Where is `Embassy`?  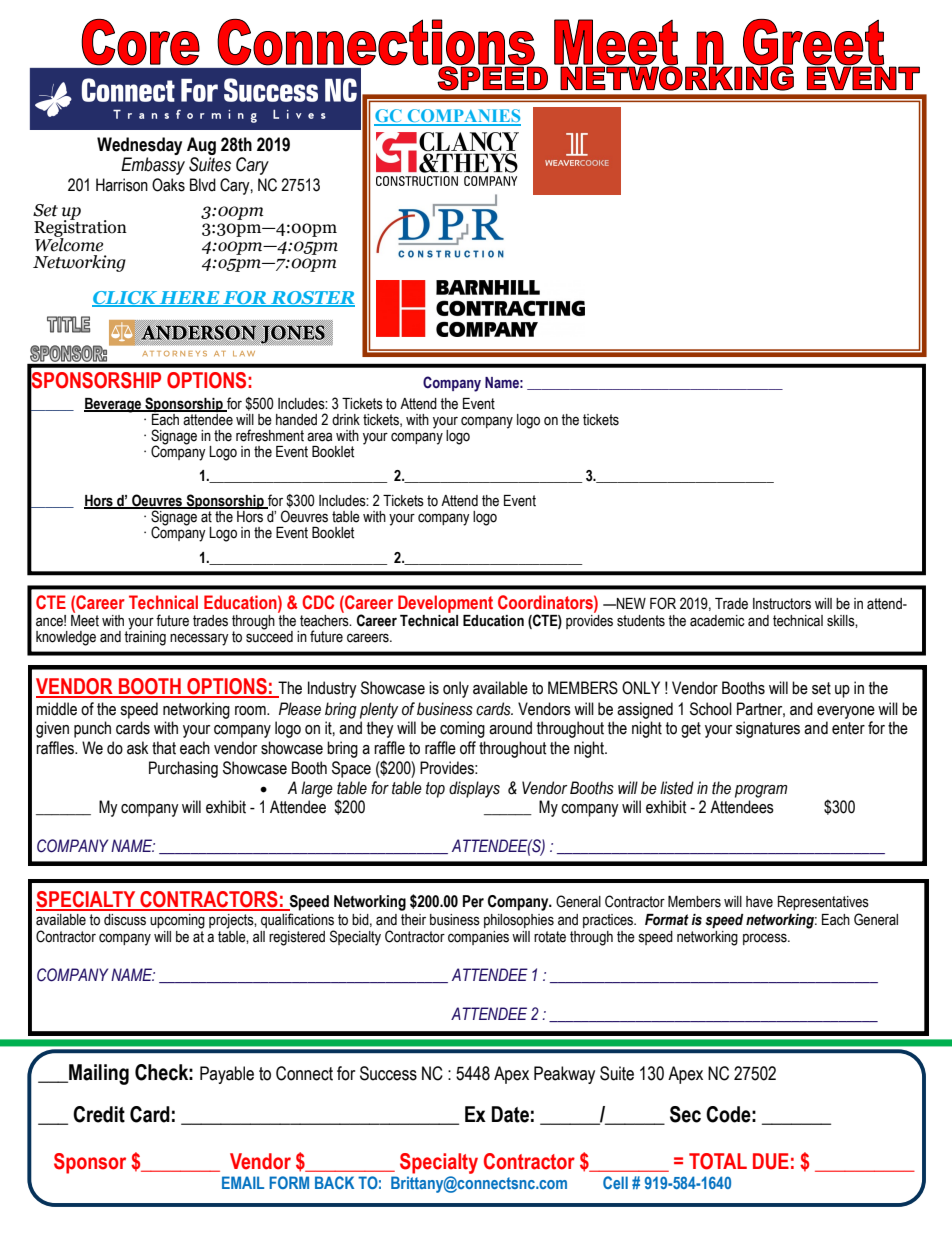 Embassy is located at coordinates (153, 166).
